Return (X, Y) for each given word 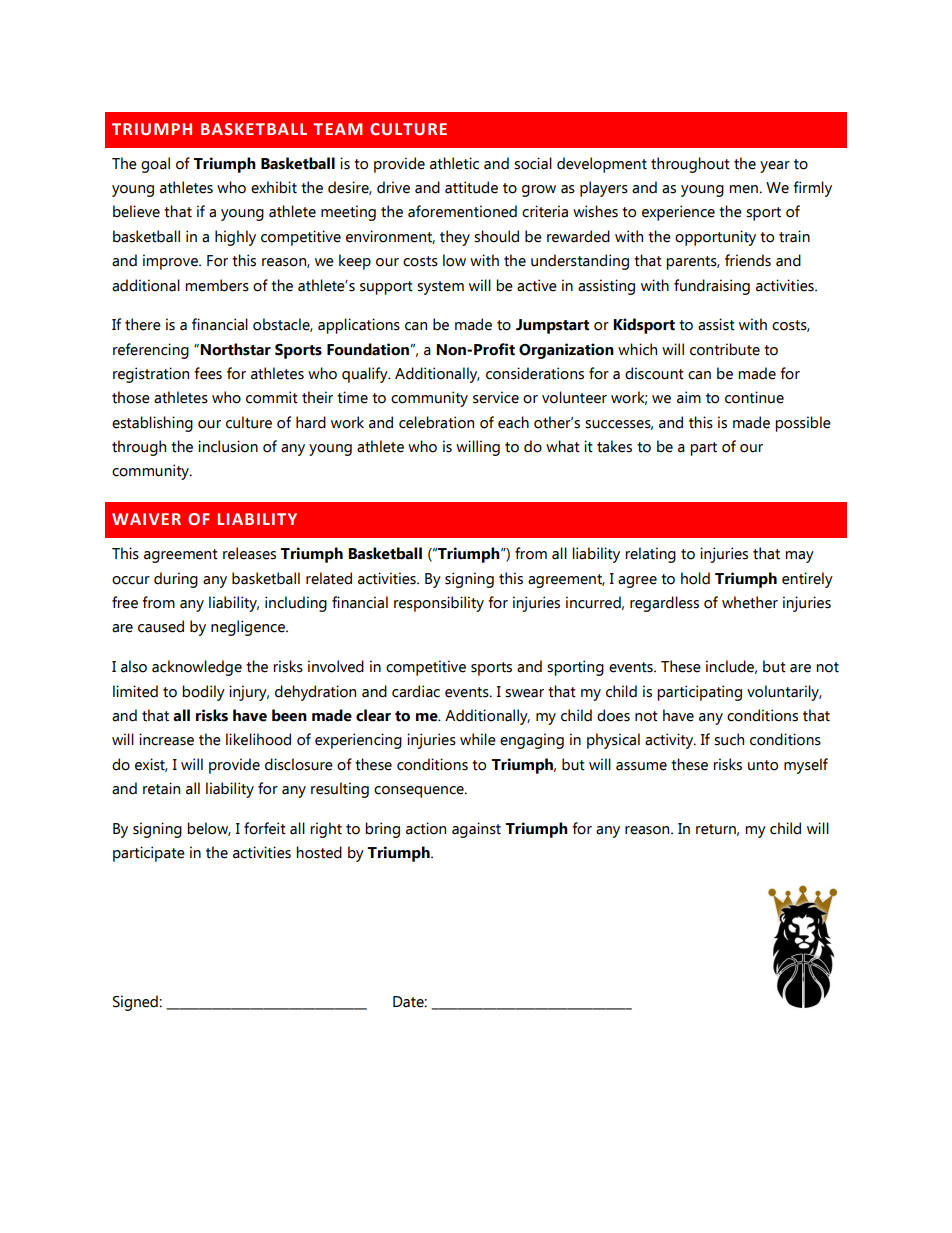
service (496, 397)
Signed (136, 1003)
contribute (725, 349)
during (176, 580)
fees (208, 373)
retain (161, 788)
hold (695, 578)
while (478, 739)
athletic (454, 163)
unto (763, 765)
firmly (812, 189)
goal (155, 165)
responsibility (439, 604)
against (476, 830)
